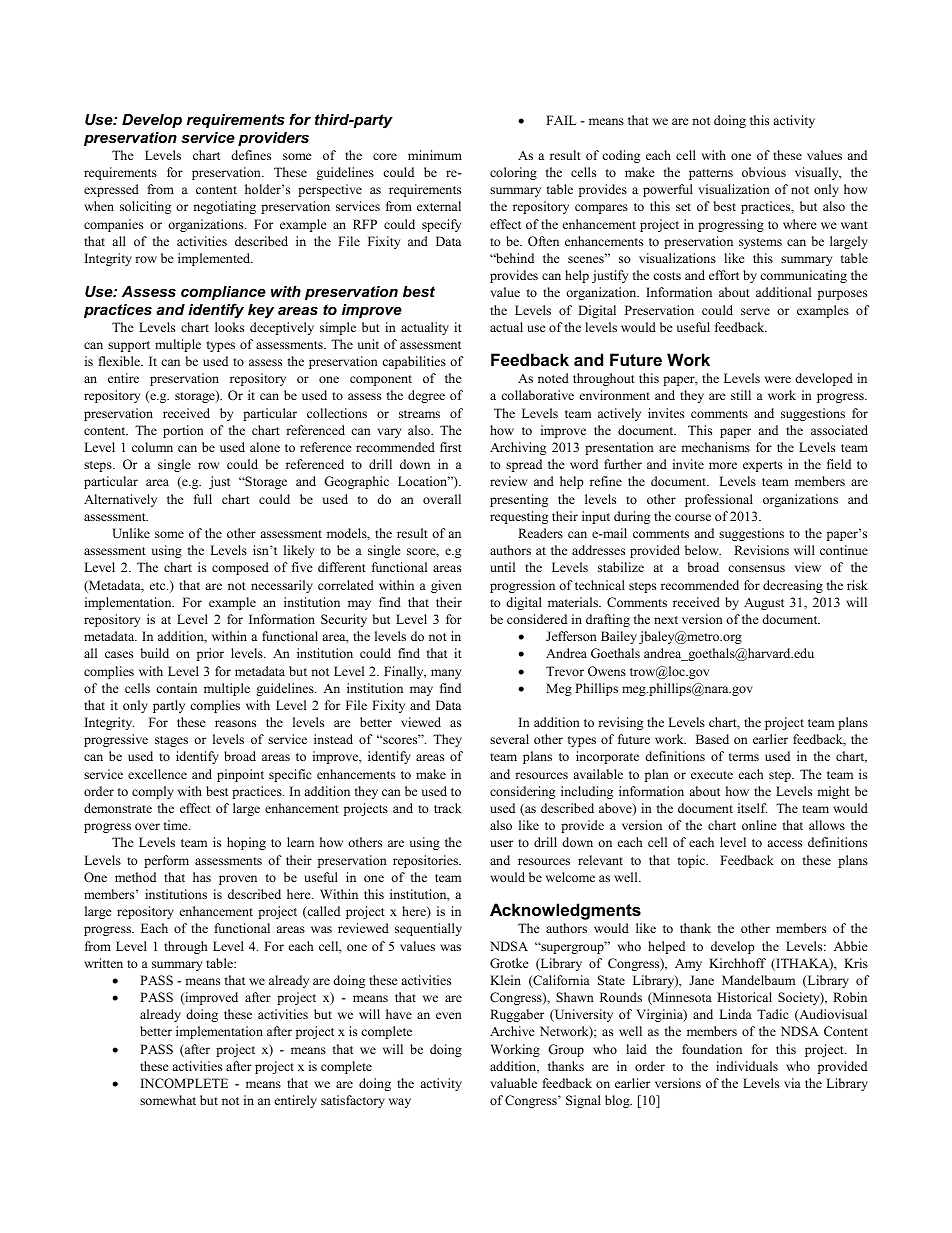 The image size is (952, 1233). What do you see at coordinates (764, 604) in the image?
I see `August` at bounding box center [764, 604].
